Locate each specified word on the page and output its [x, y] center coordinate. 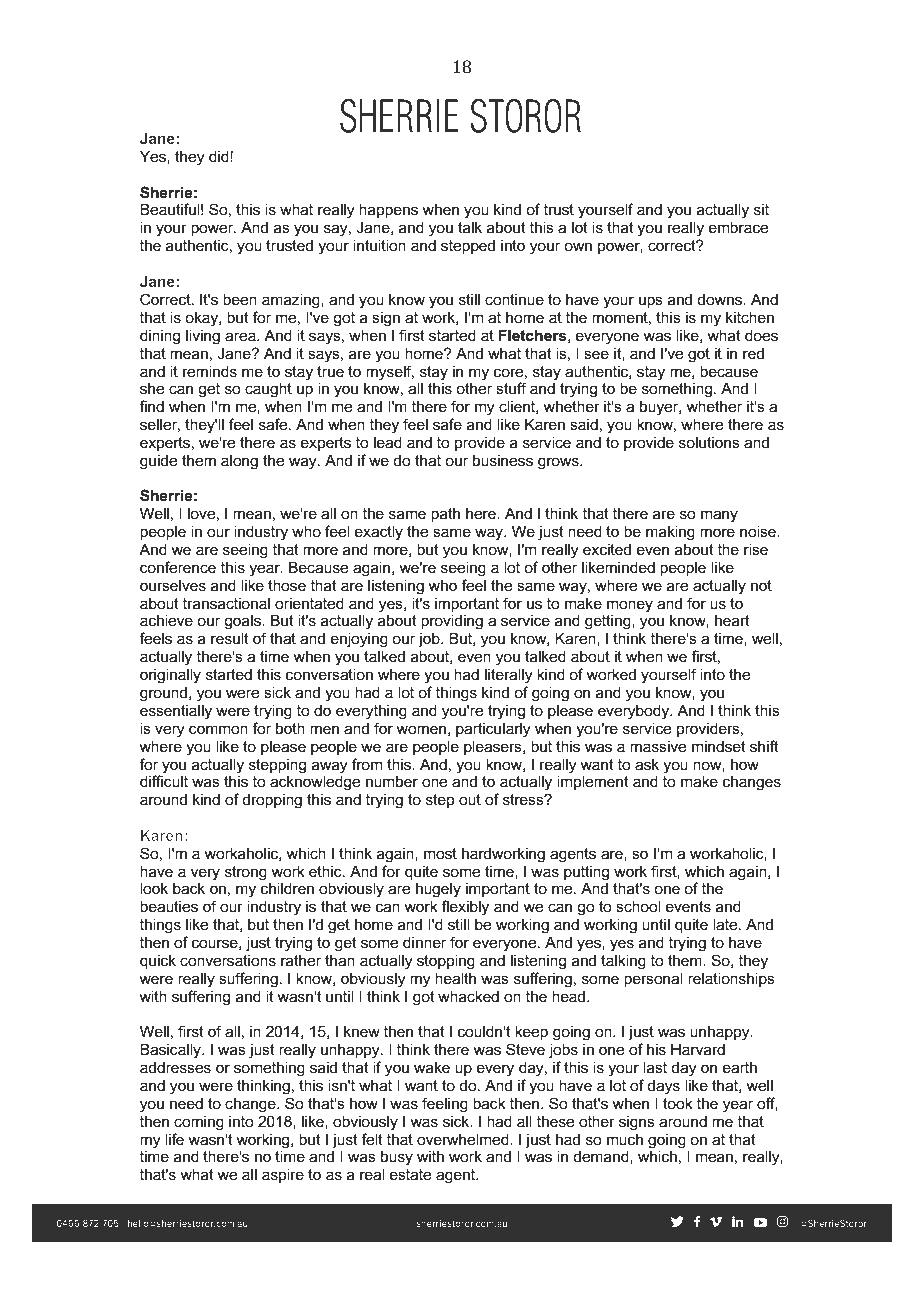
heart [732, 620]
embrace [738, 227]
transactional [226, 603]
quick [158, 961]
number [392, 781]
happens [388, 210]
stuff [511, 388]
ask [647, 764]
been [240, 299]
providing [452, 622]
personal [653, 979]
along [239, 462]
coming [199, 1123]
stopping [446, 962]
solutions [709, 442]
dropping [272, 801]
